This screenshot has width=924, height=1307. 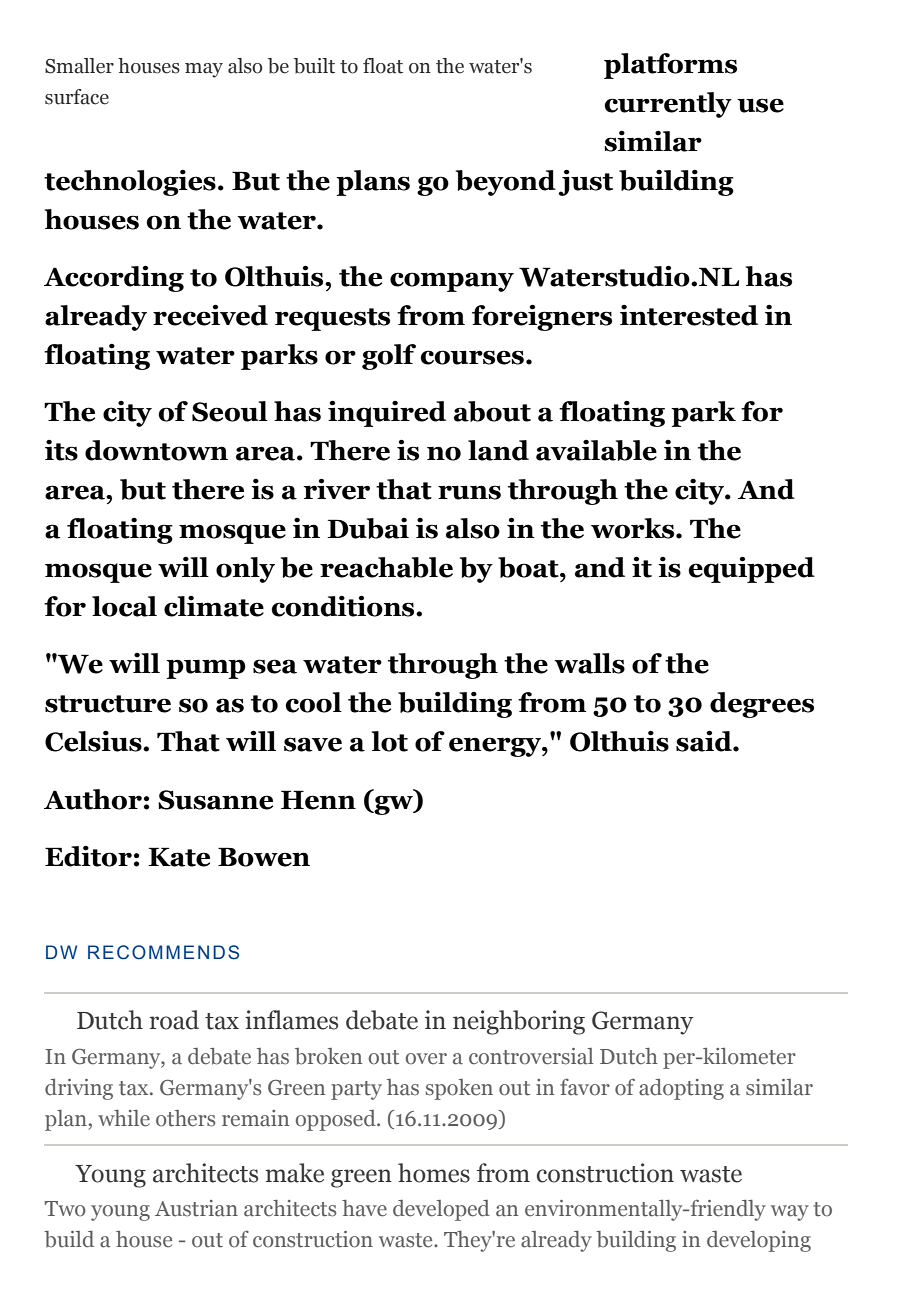 I want to click on developed, so click(x=441, y=1210).
